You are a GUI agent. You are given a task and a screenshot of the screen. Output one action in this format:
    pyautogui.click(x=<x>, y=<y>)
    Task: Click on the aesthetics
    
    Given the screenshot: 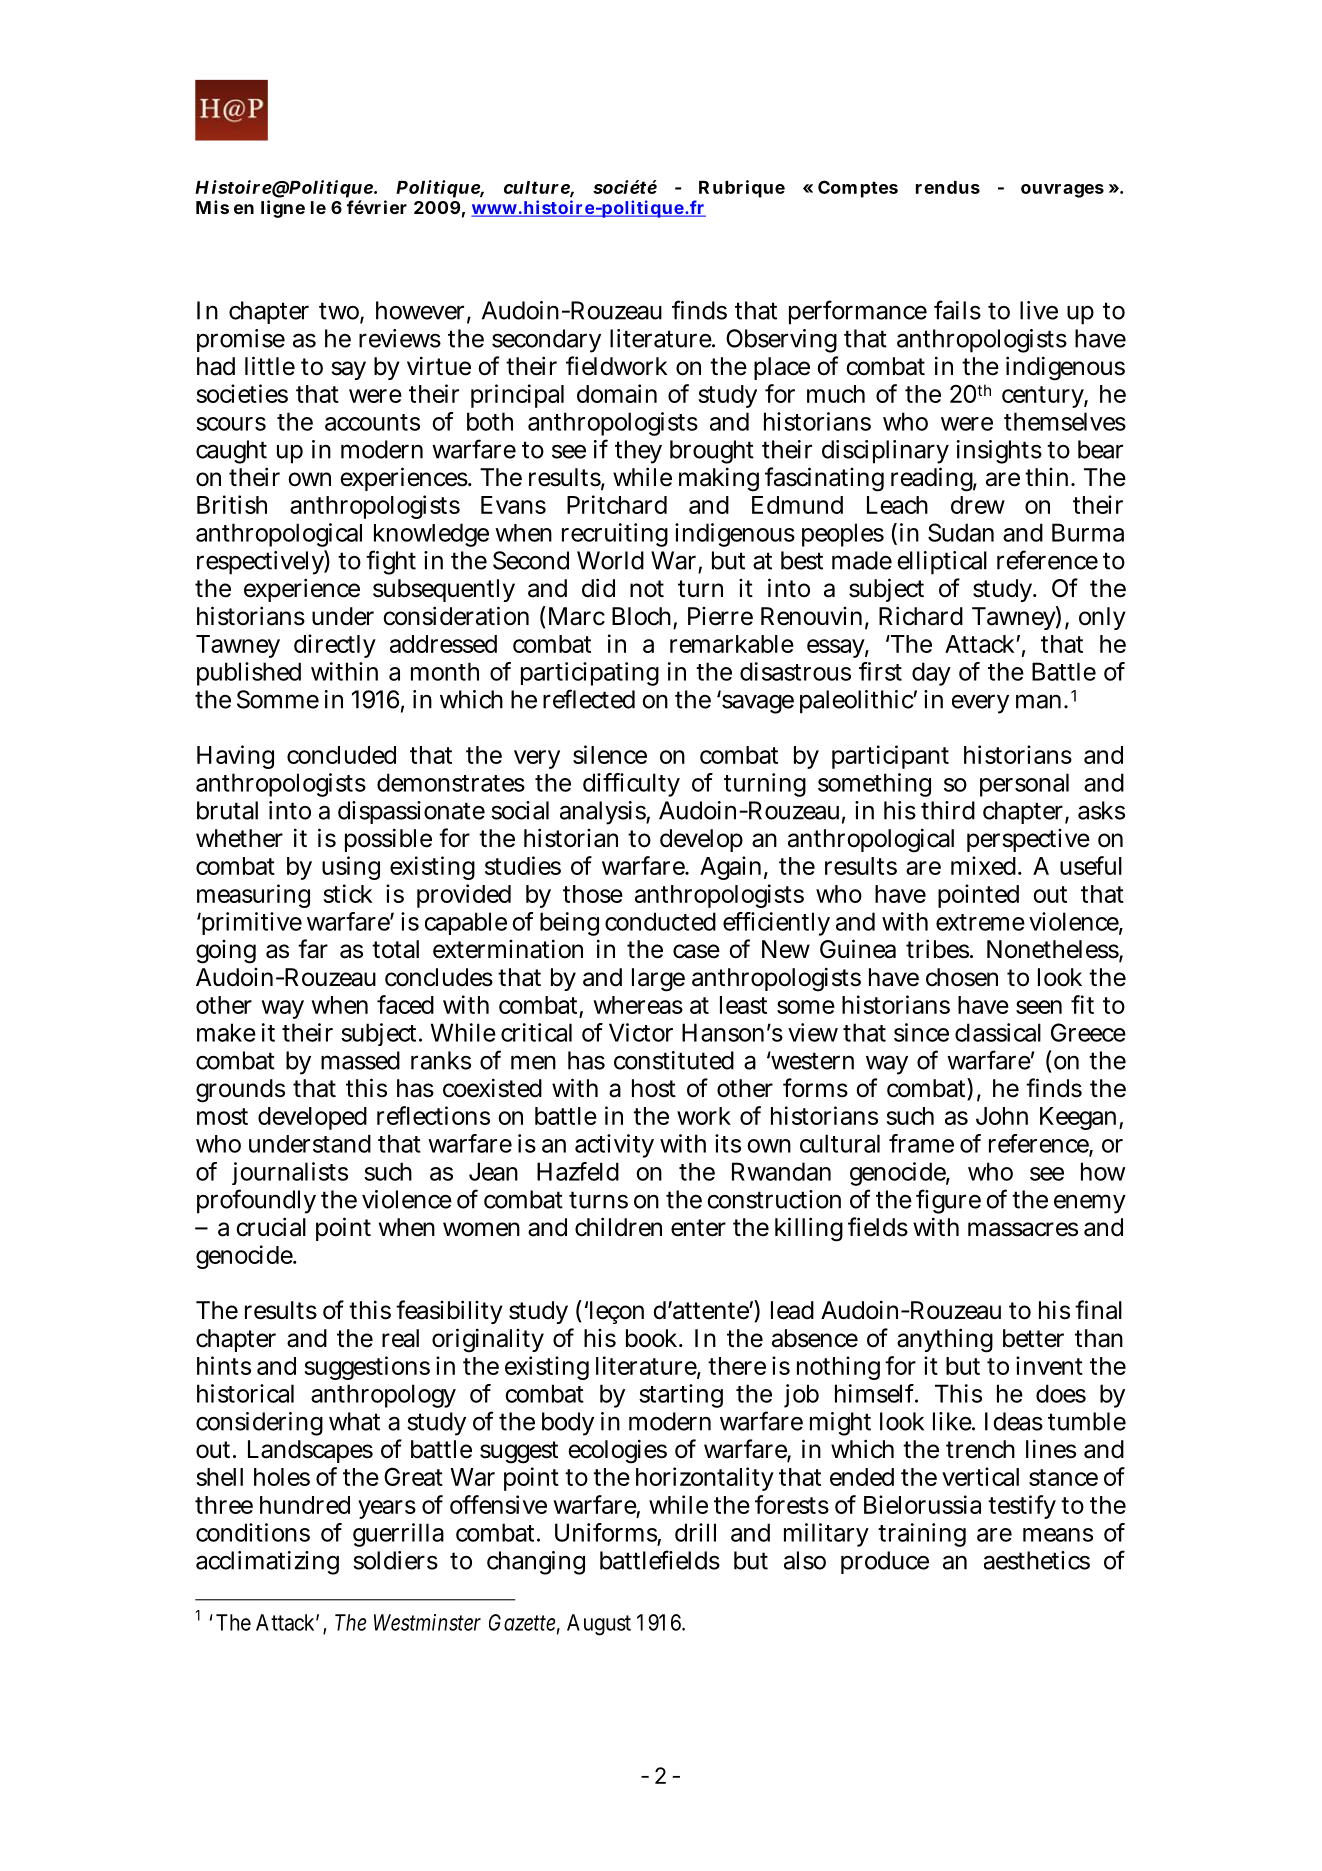 What is the action you would take?
    pyautogui.click(x=1037, y=1560)
